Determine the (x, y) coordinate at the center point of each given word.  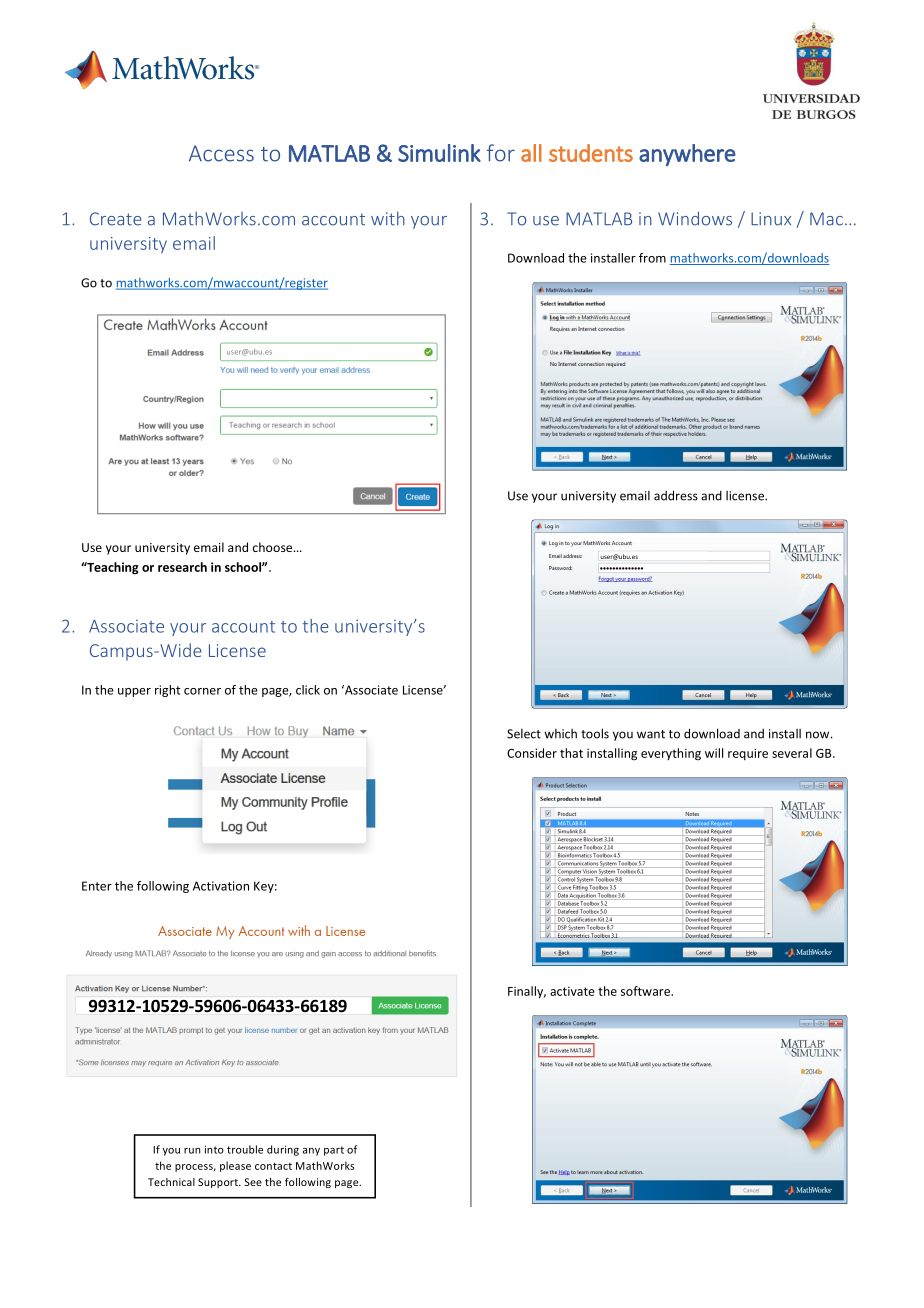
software (646, 991)
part (334, 1151)
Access (221, 153)
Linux (771, 219)
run (192, 1151)
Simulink (439, 153)
